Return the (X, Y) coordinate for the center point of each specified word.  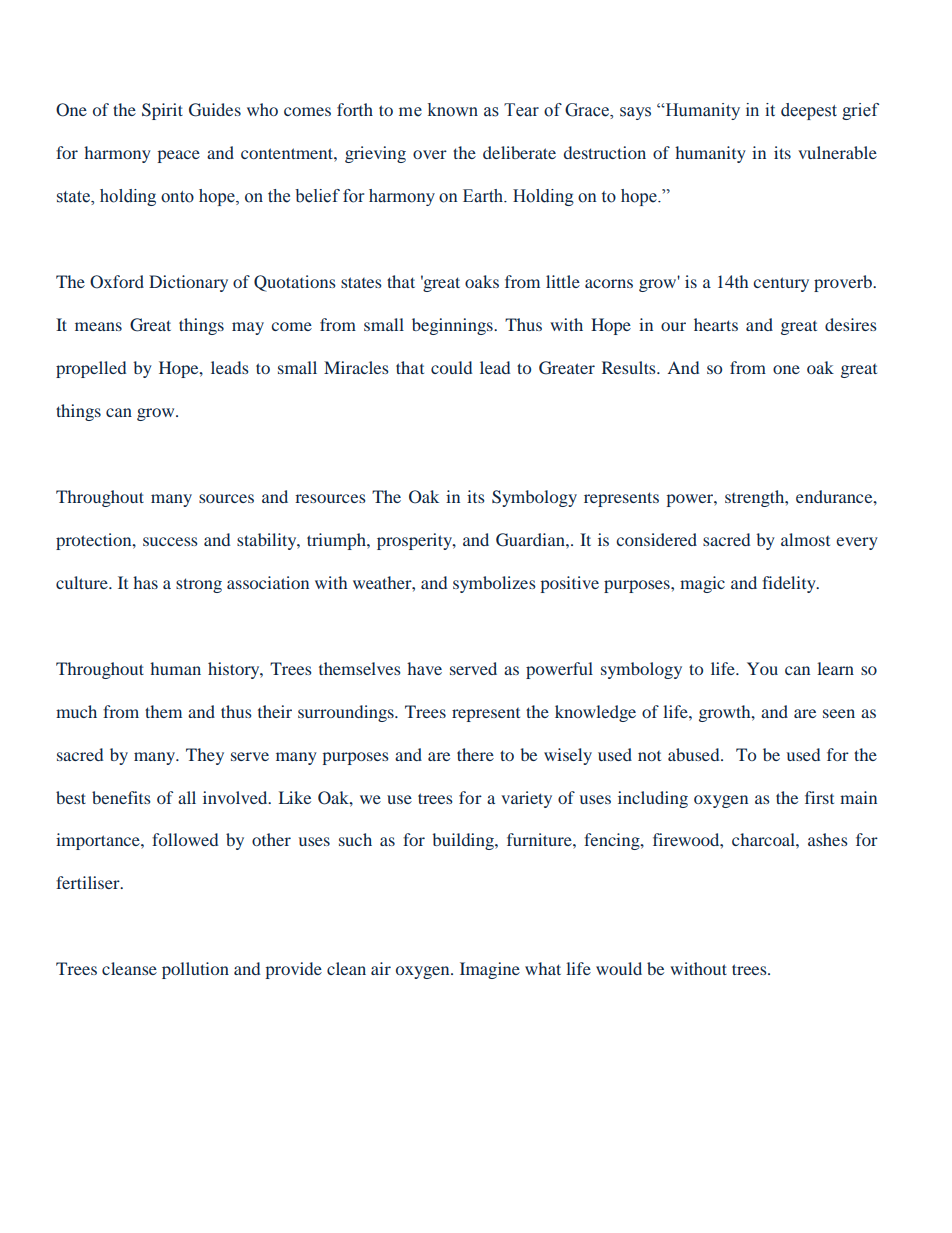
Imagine (490, 970)
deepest (809, 111)
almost (805, 539)
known (453, 110)
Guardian (531, 540)
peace (179, 156)
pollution (195, 970)
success (170, 541)
